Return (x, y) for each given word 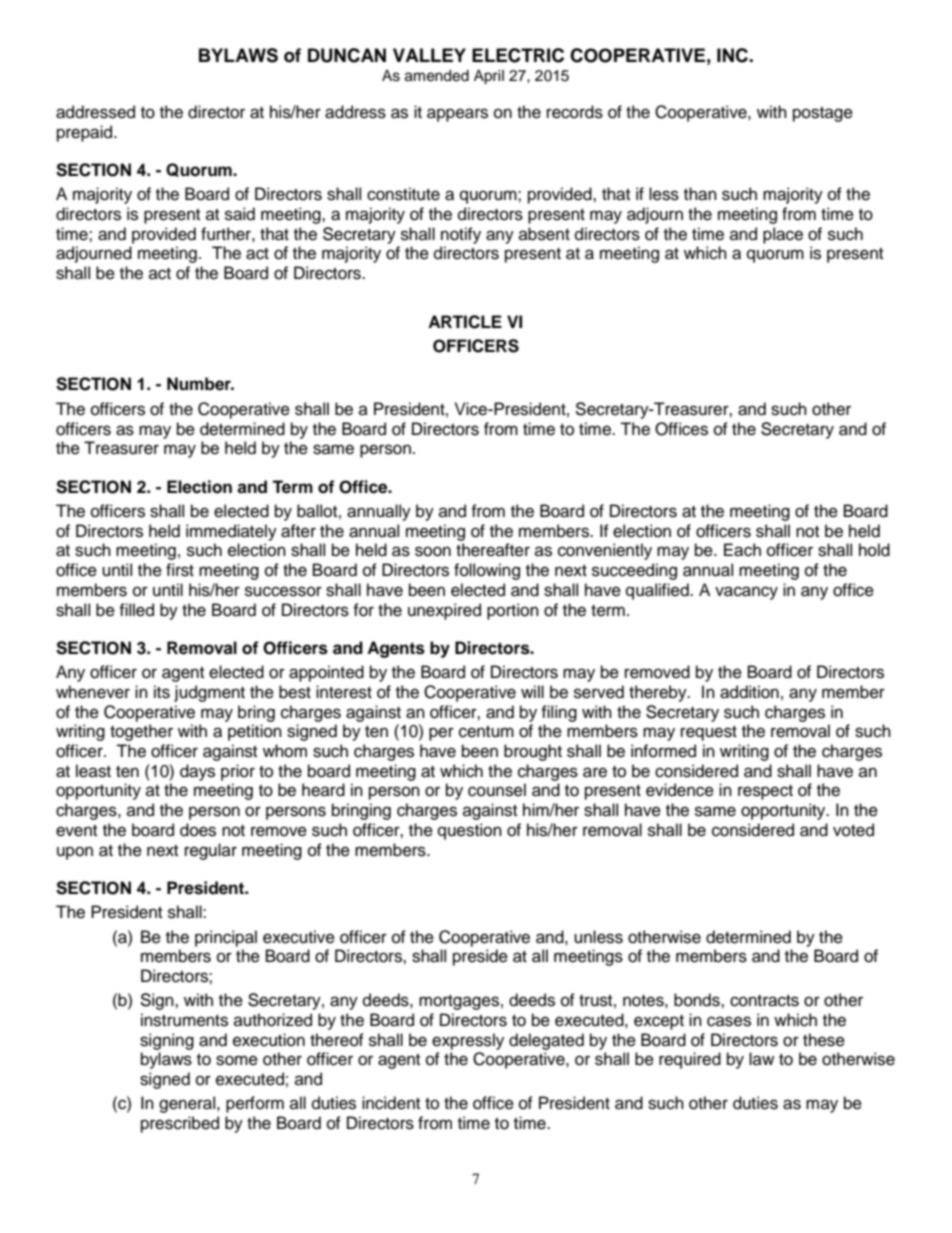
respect (765, 792)
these (824, 1040)
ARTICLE (465, 322)
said (240, 214)
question (470, 831)
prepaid (86, 133)
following (487, 571)
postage (823, 114)
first (180, 570)
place (783, 235)
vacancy (746, 593)
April (489, 77)
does (198, 830)
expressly (468, 1041)
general (188, 1104)
